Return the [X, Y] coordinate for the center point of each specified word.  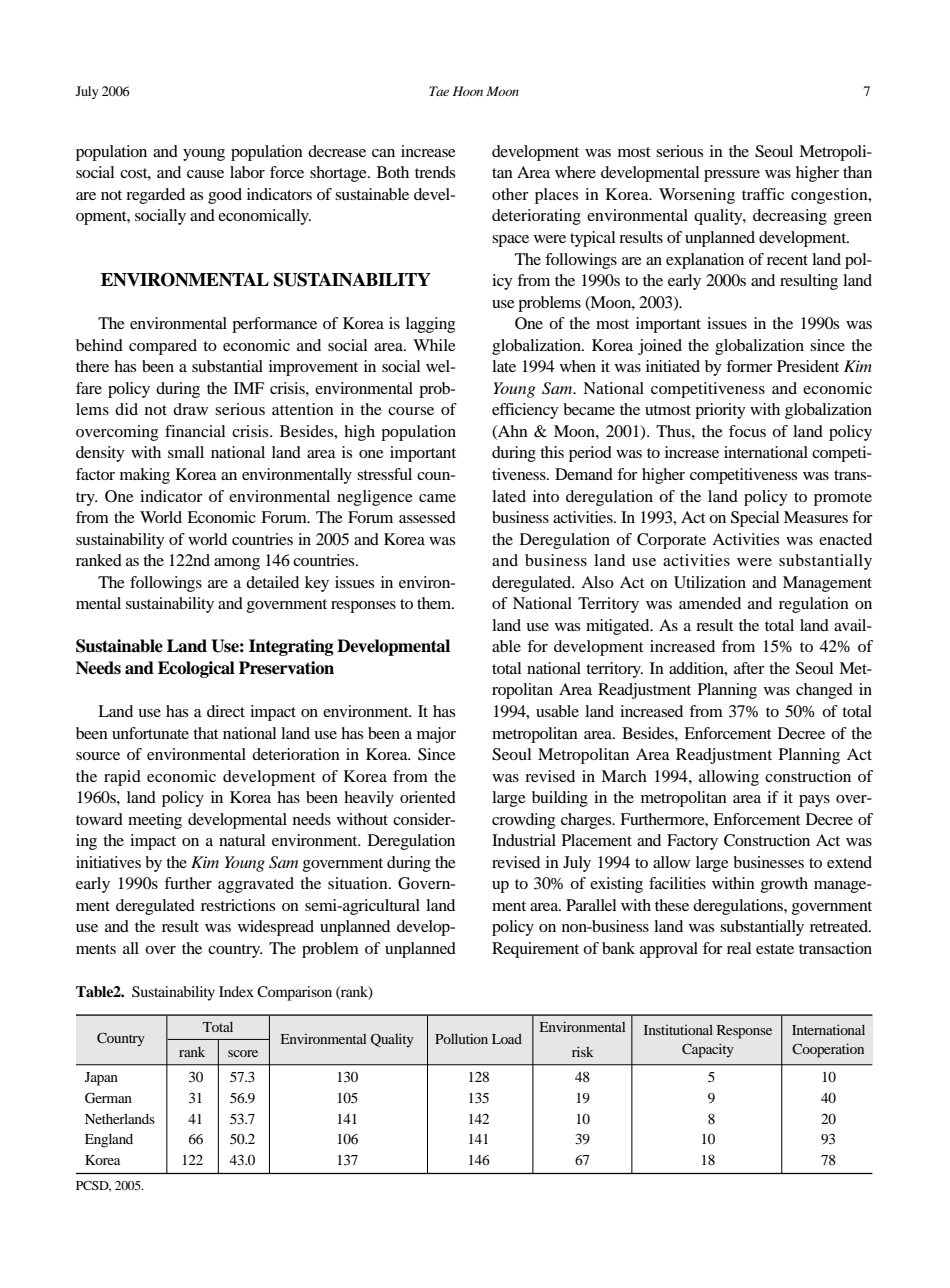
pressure [732, 176]
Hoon [468, 91]
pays [814, 801]
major [436, 735]
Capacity [708, 1050]
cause [205, 174]
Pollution [461, 1038]
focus [747, 431]
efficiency [525, 411]
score [243, 1053]
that [205, 733]
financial [195, 431]
